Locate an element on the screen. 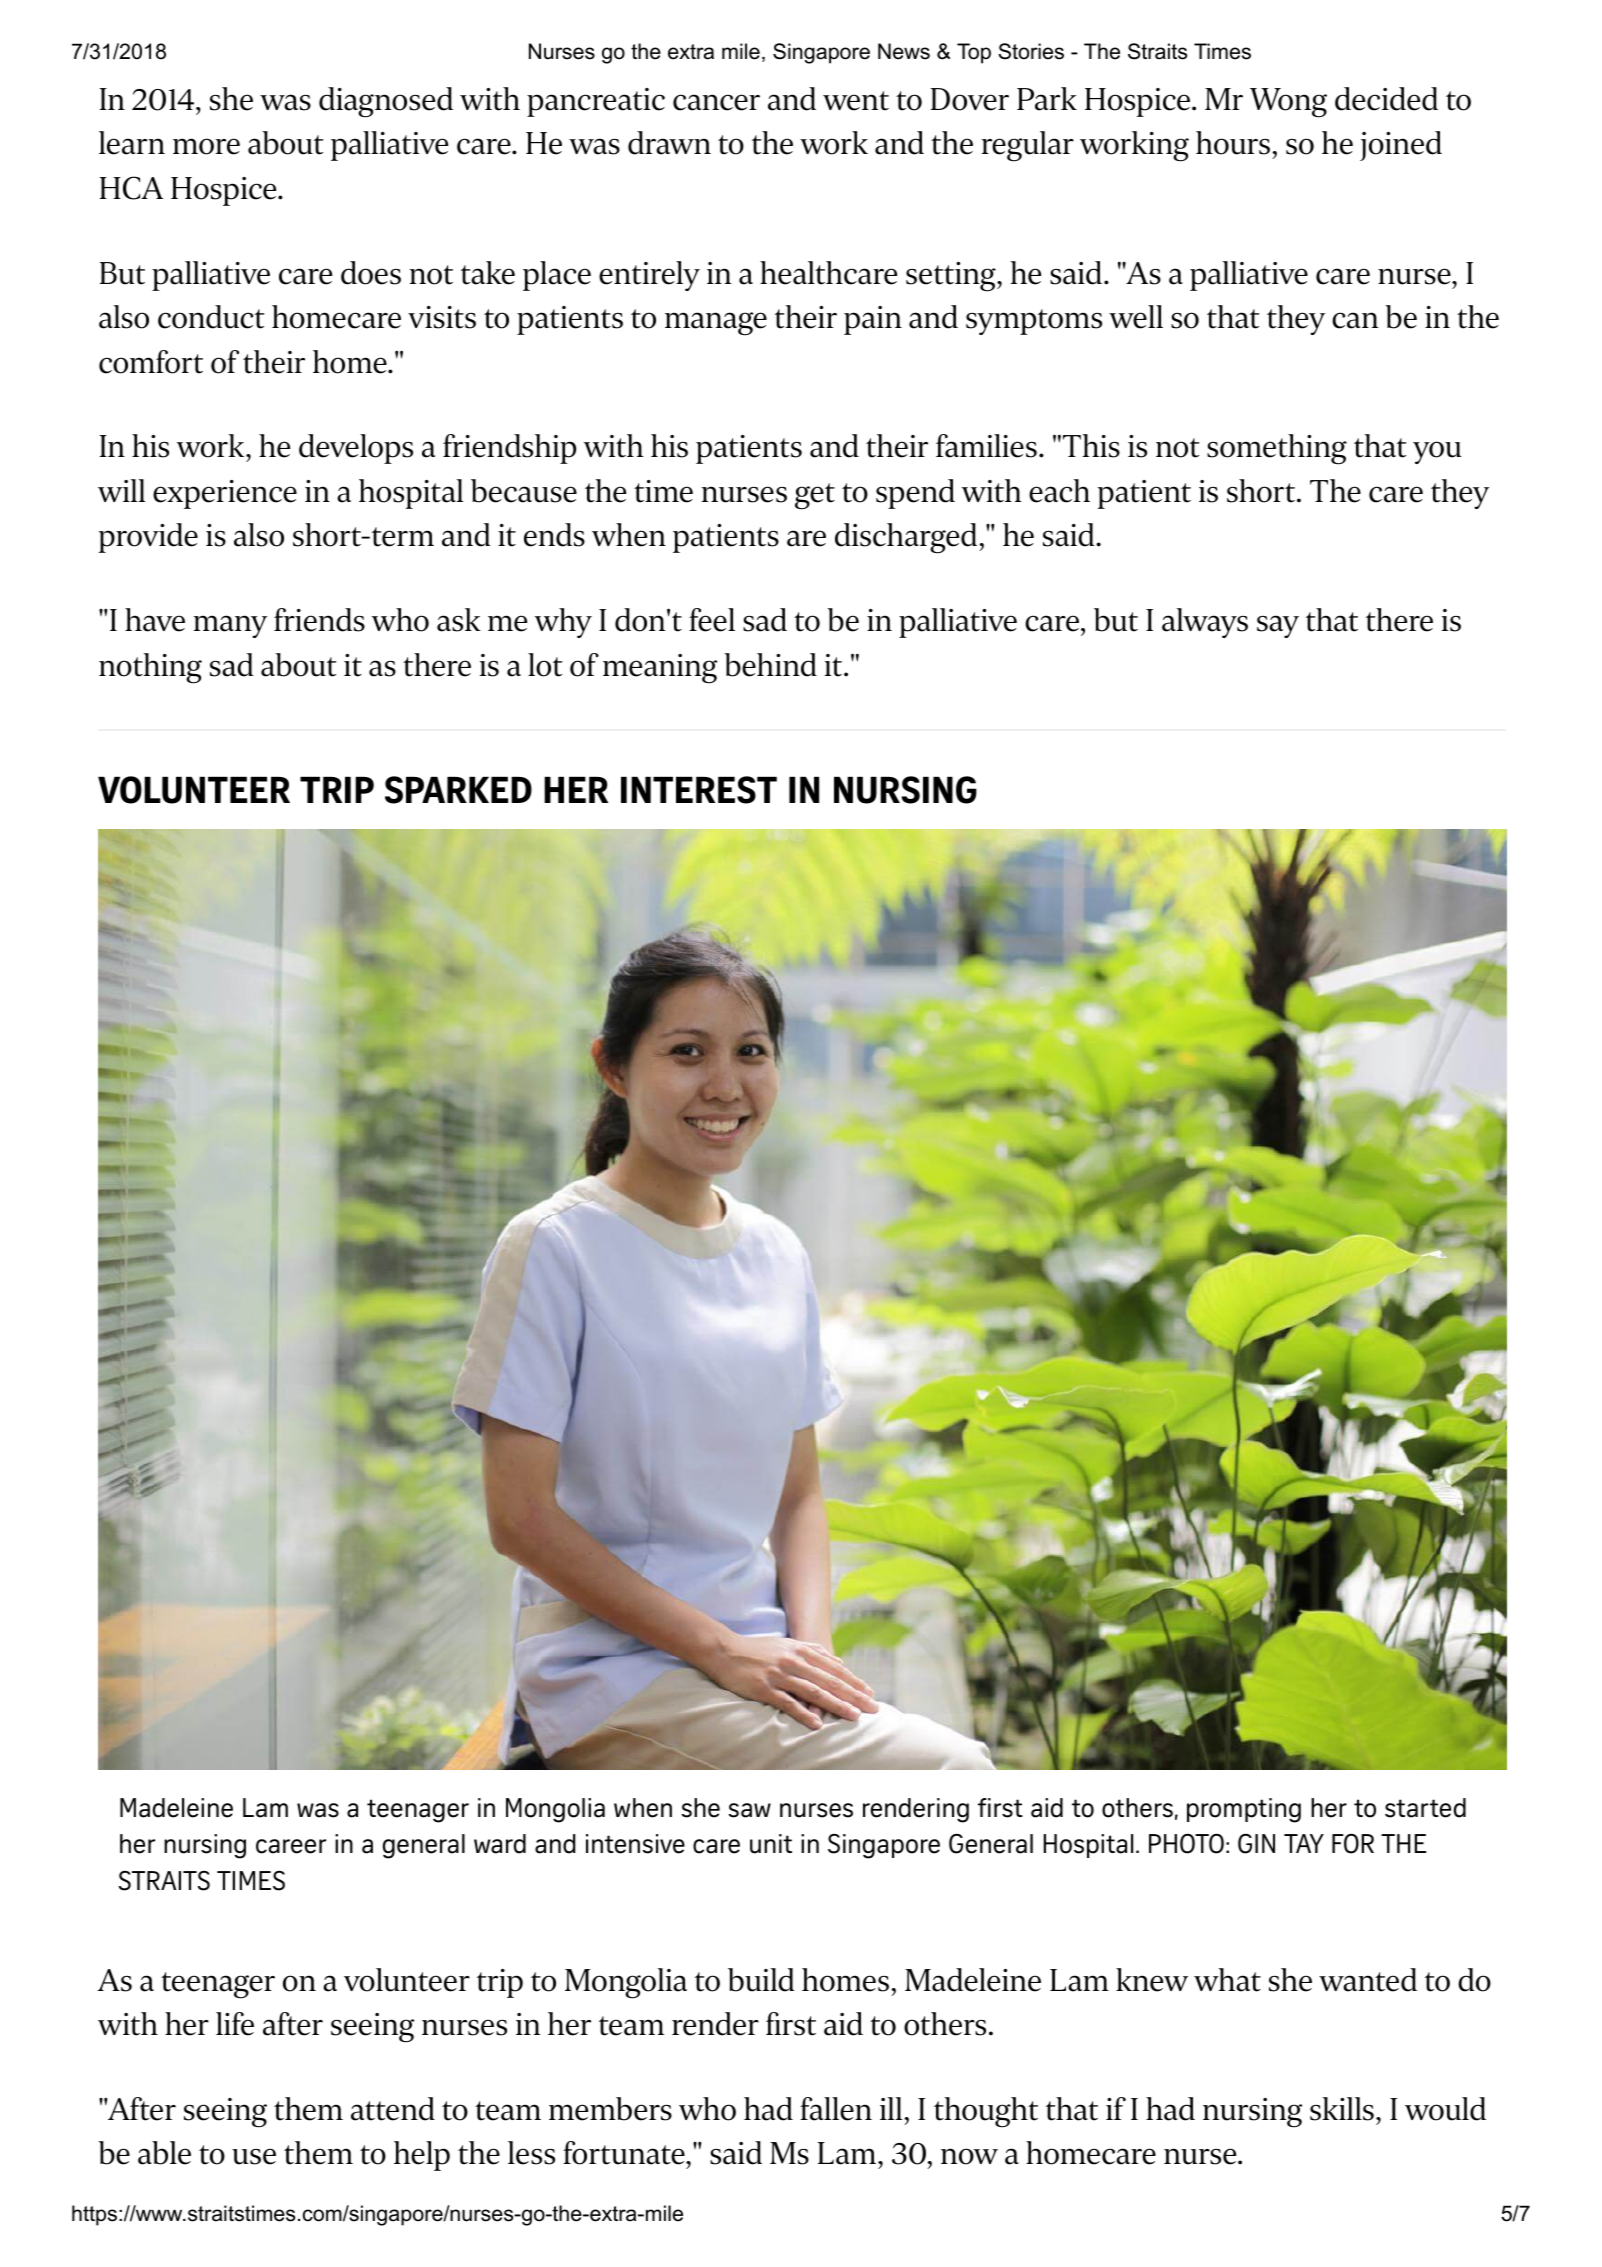  many is located at coordinates (230, 626).
